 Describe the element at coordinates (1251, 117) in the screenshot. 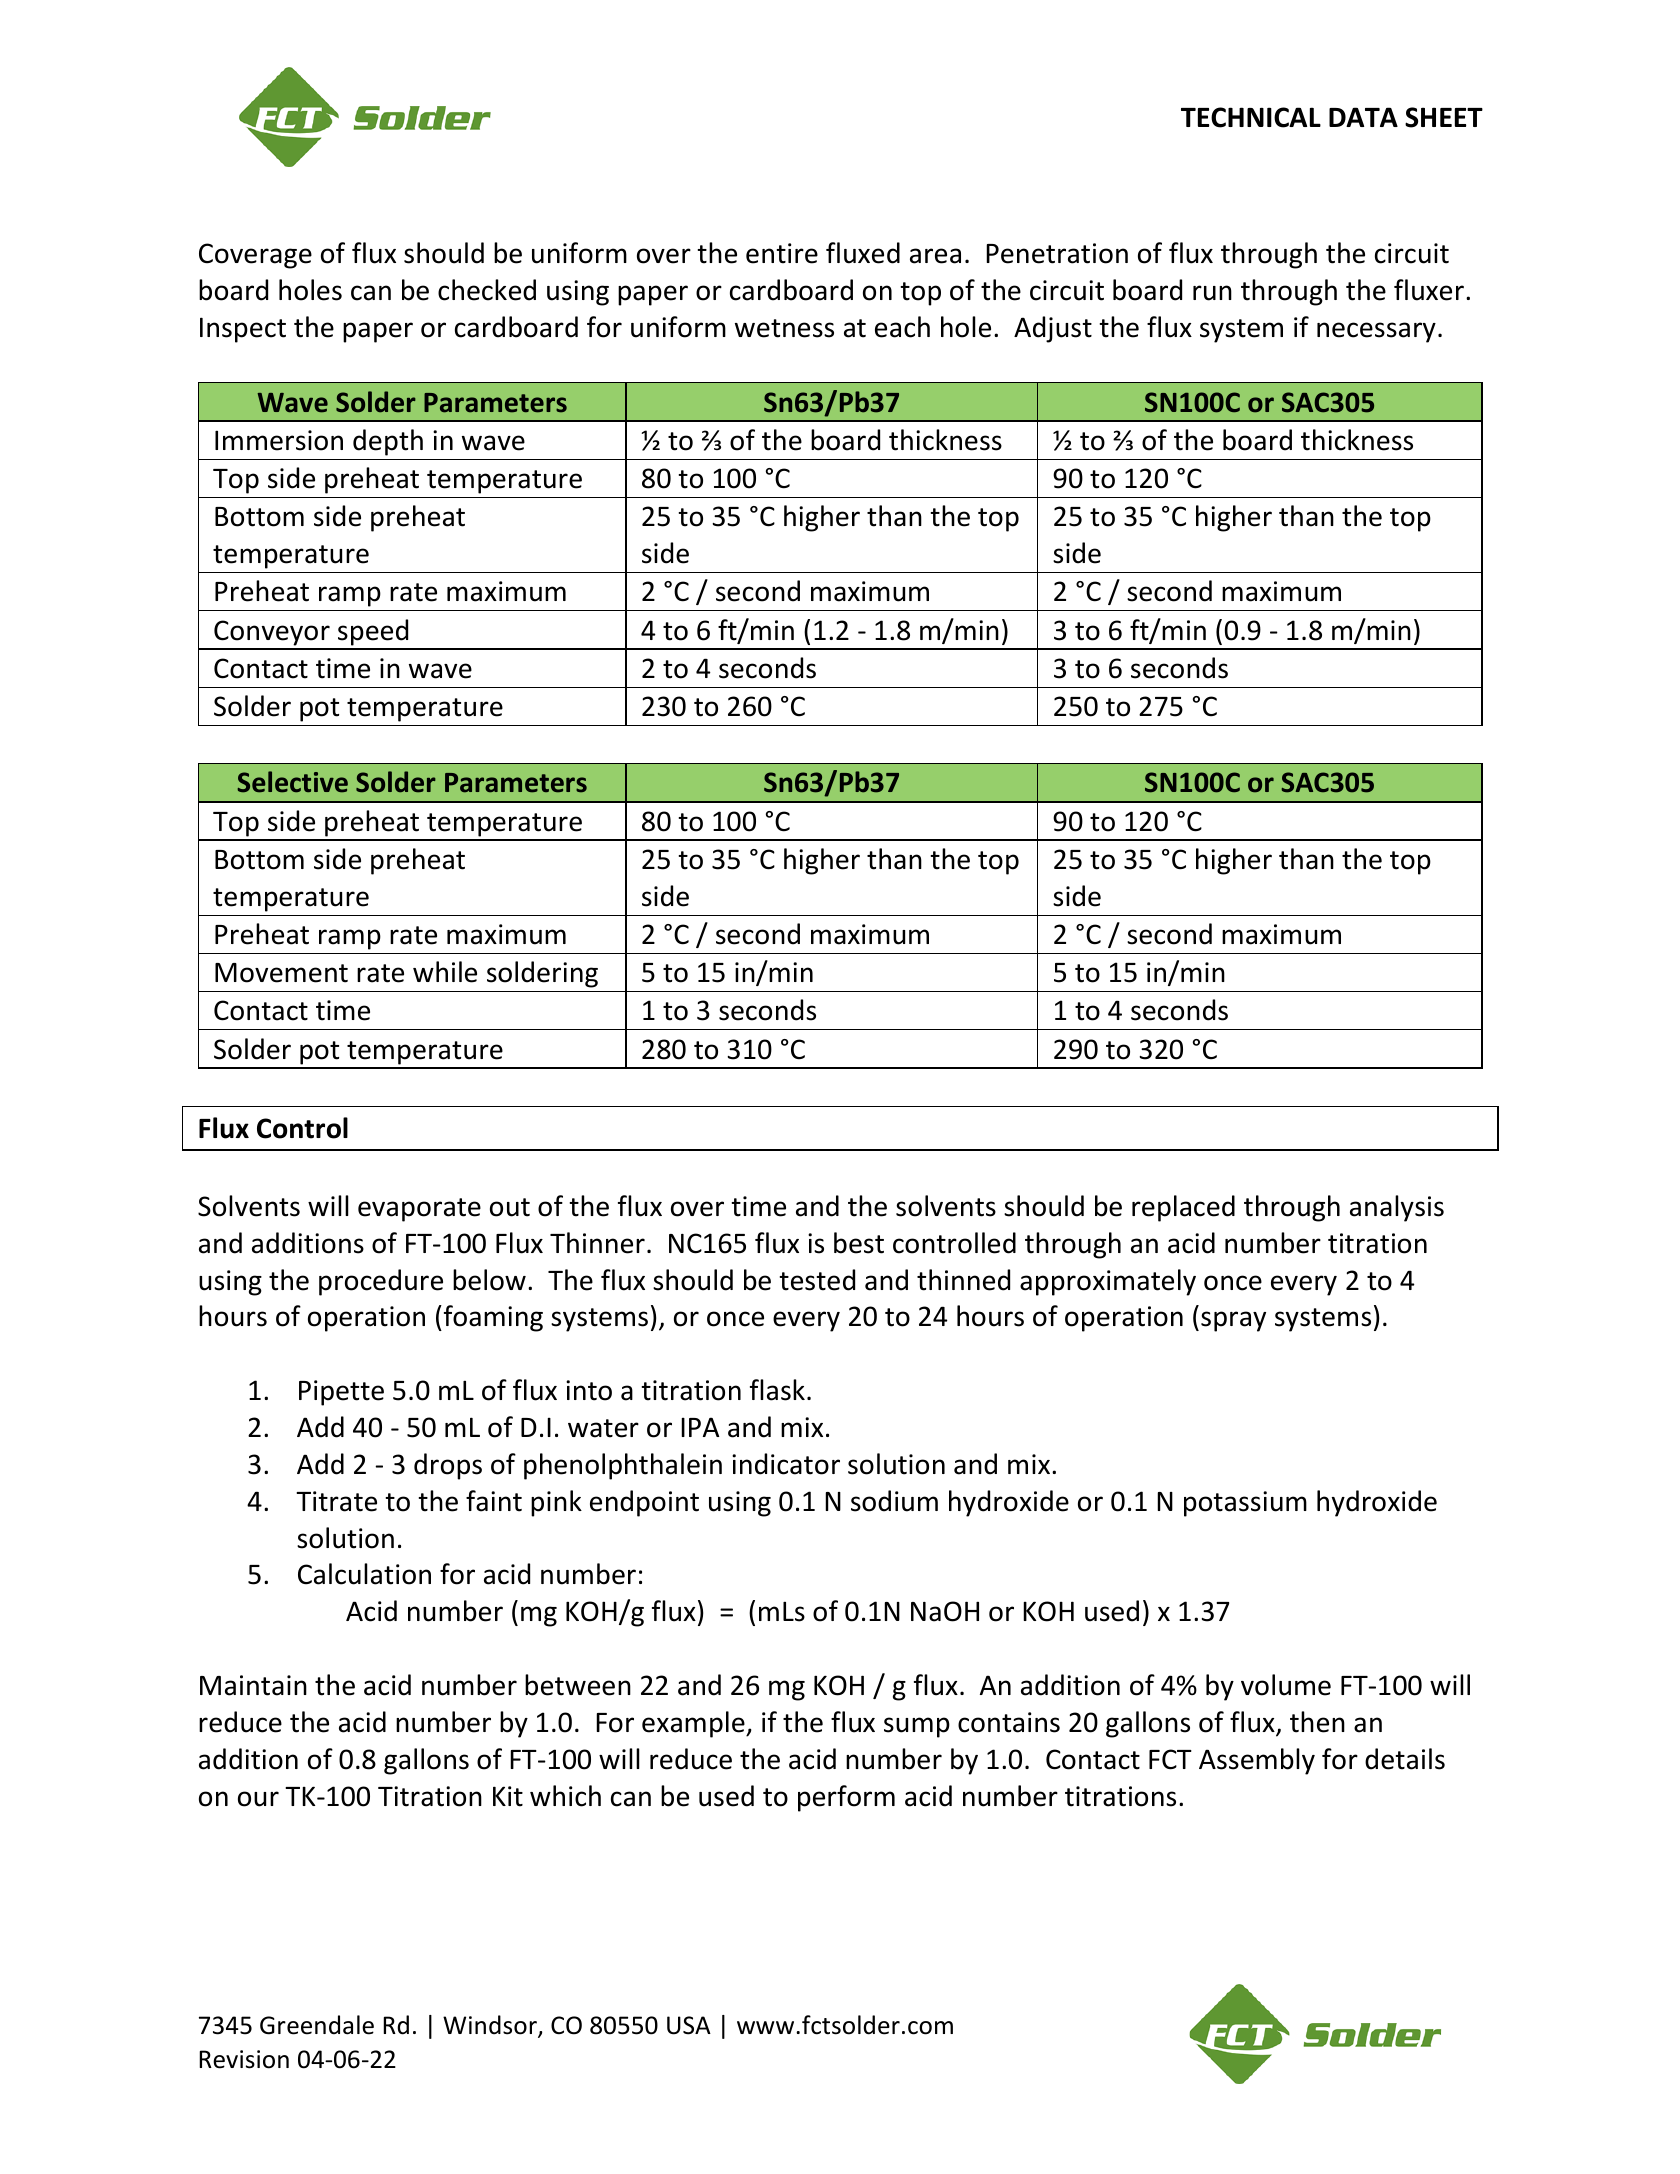

I see `TECHNICAL` at that location.
